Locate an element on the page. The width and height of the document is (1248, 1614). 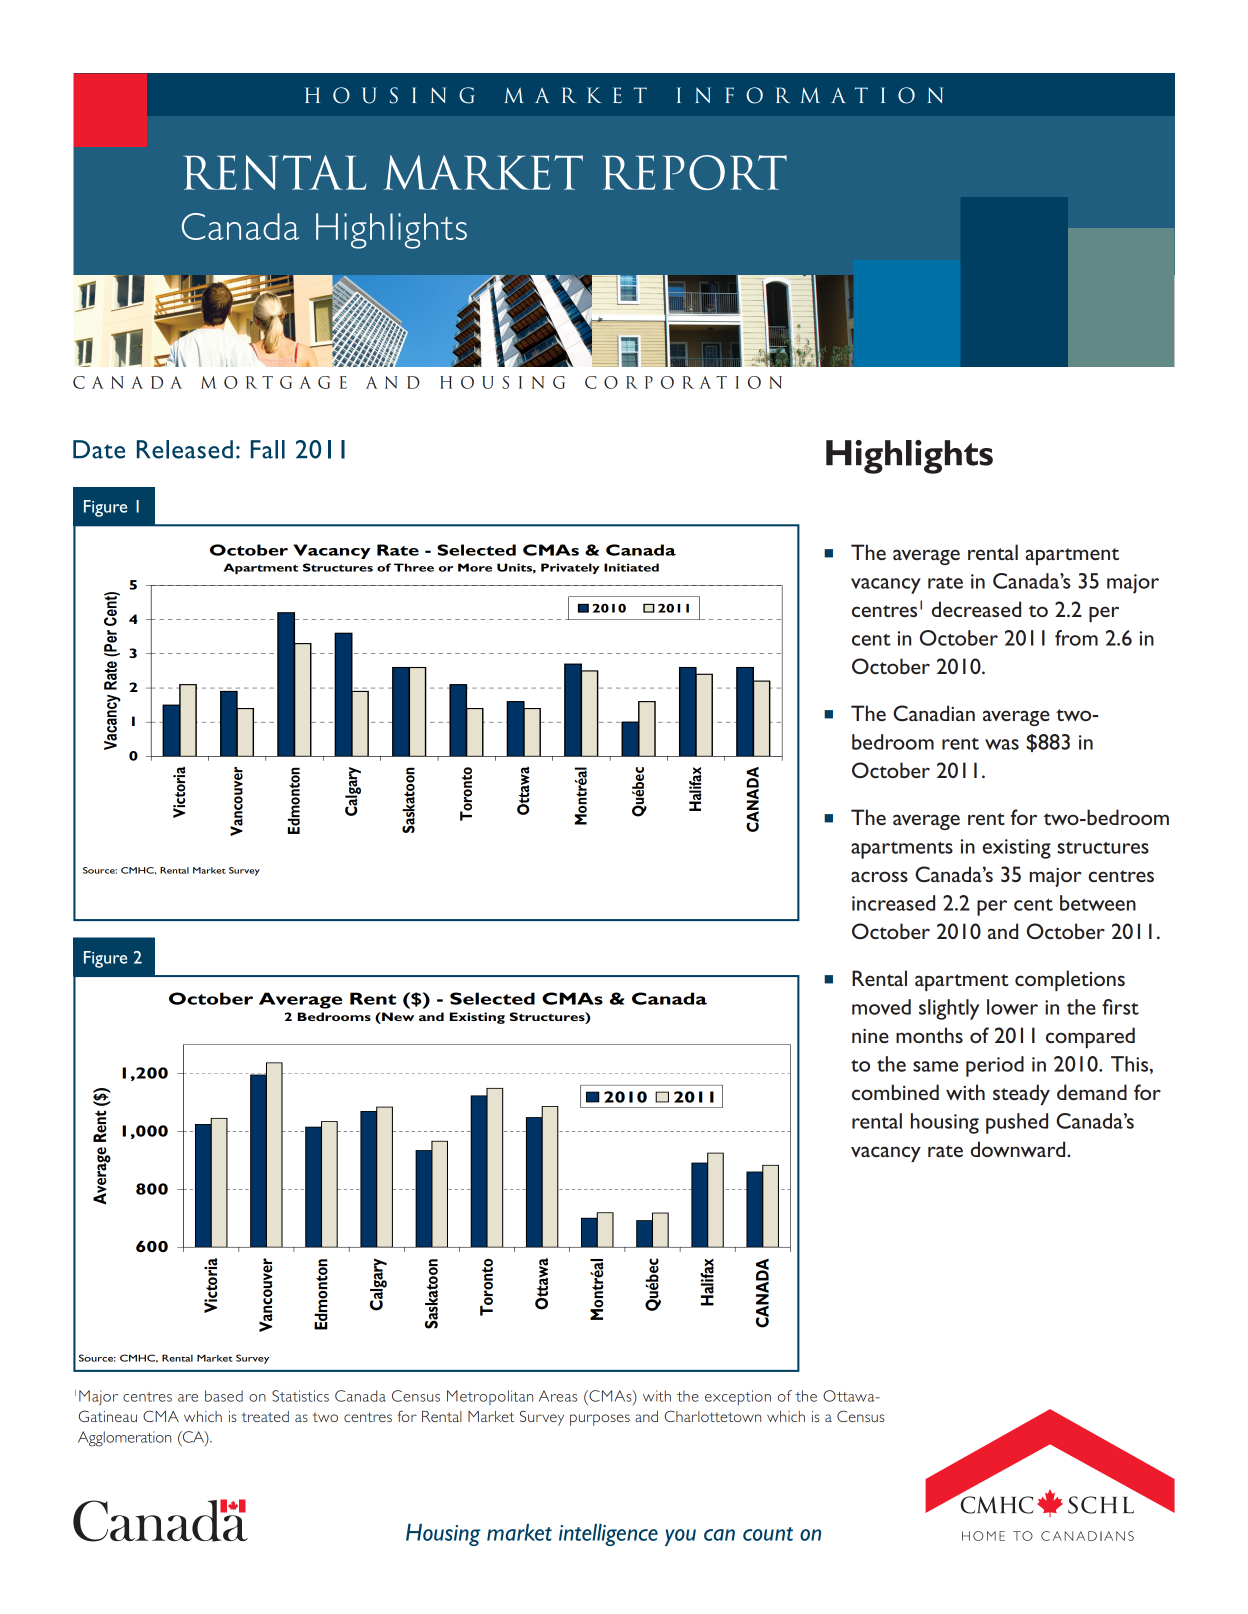
Fall is located at coordinates (268, 449).
